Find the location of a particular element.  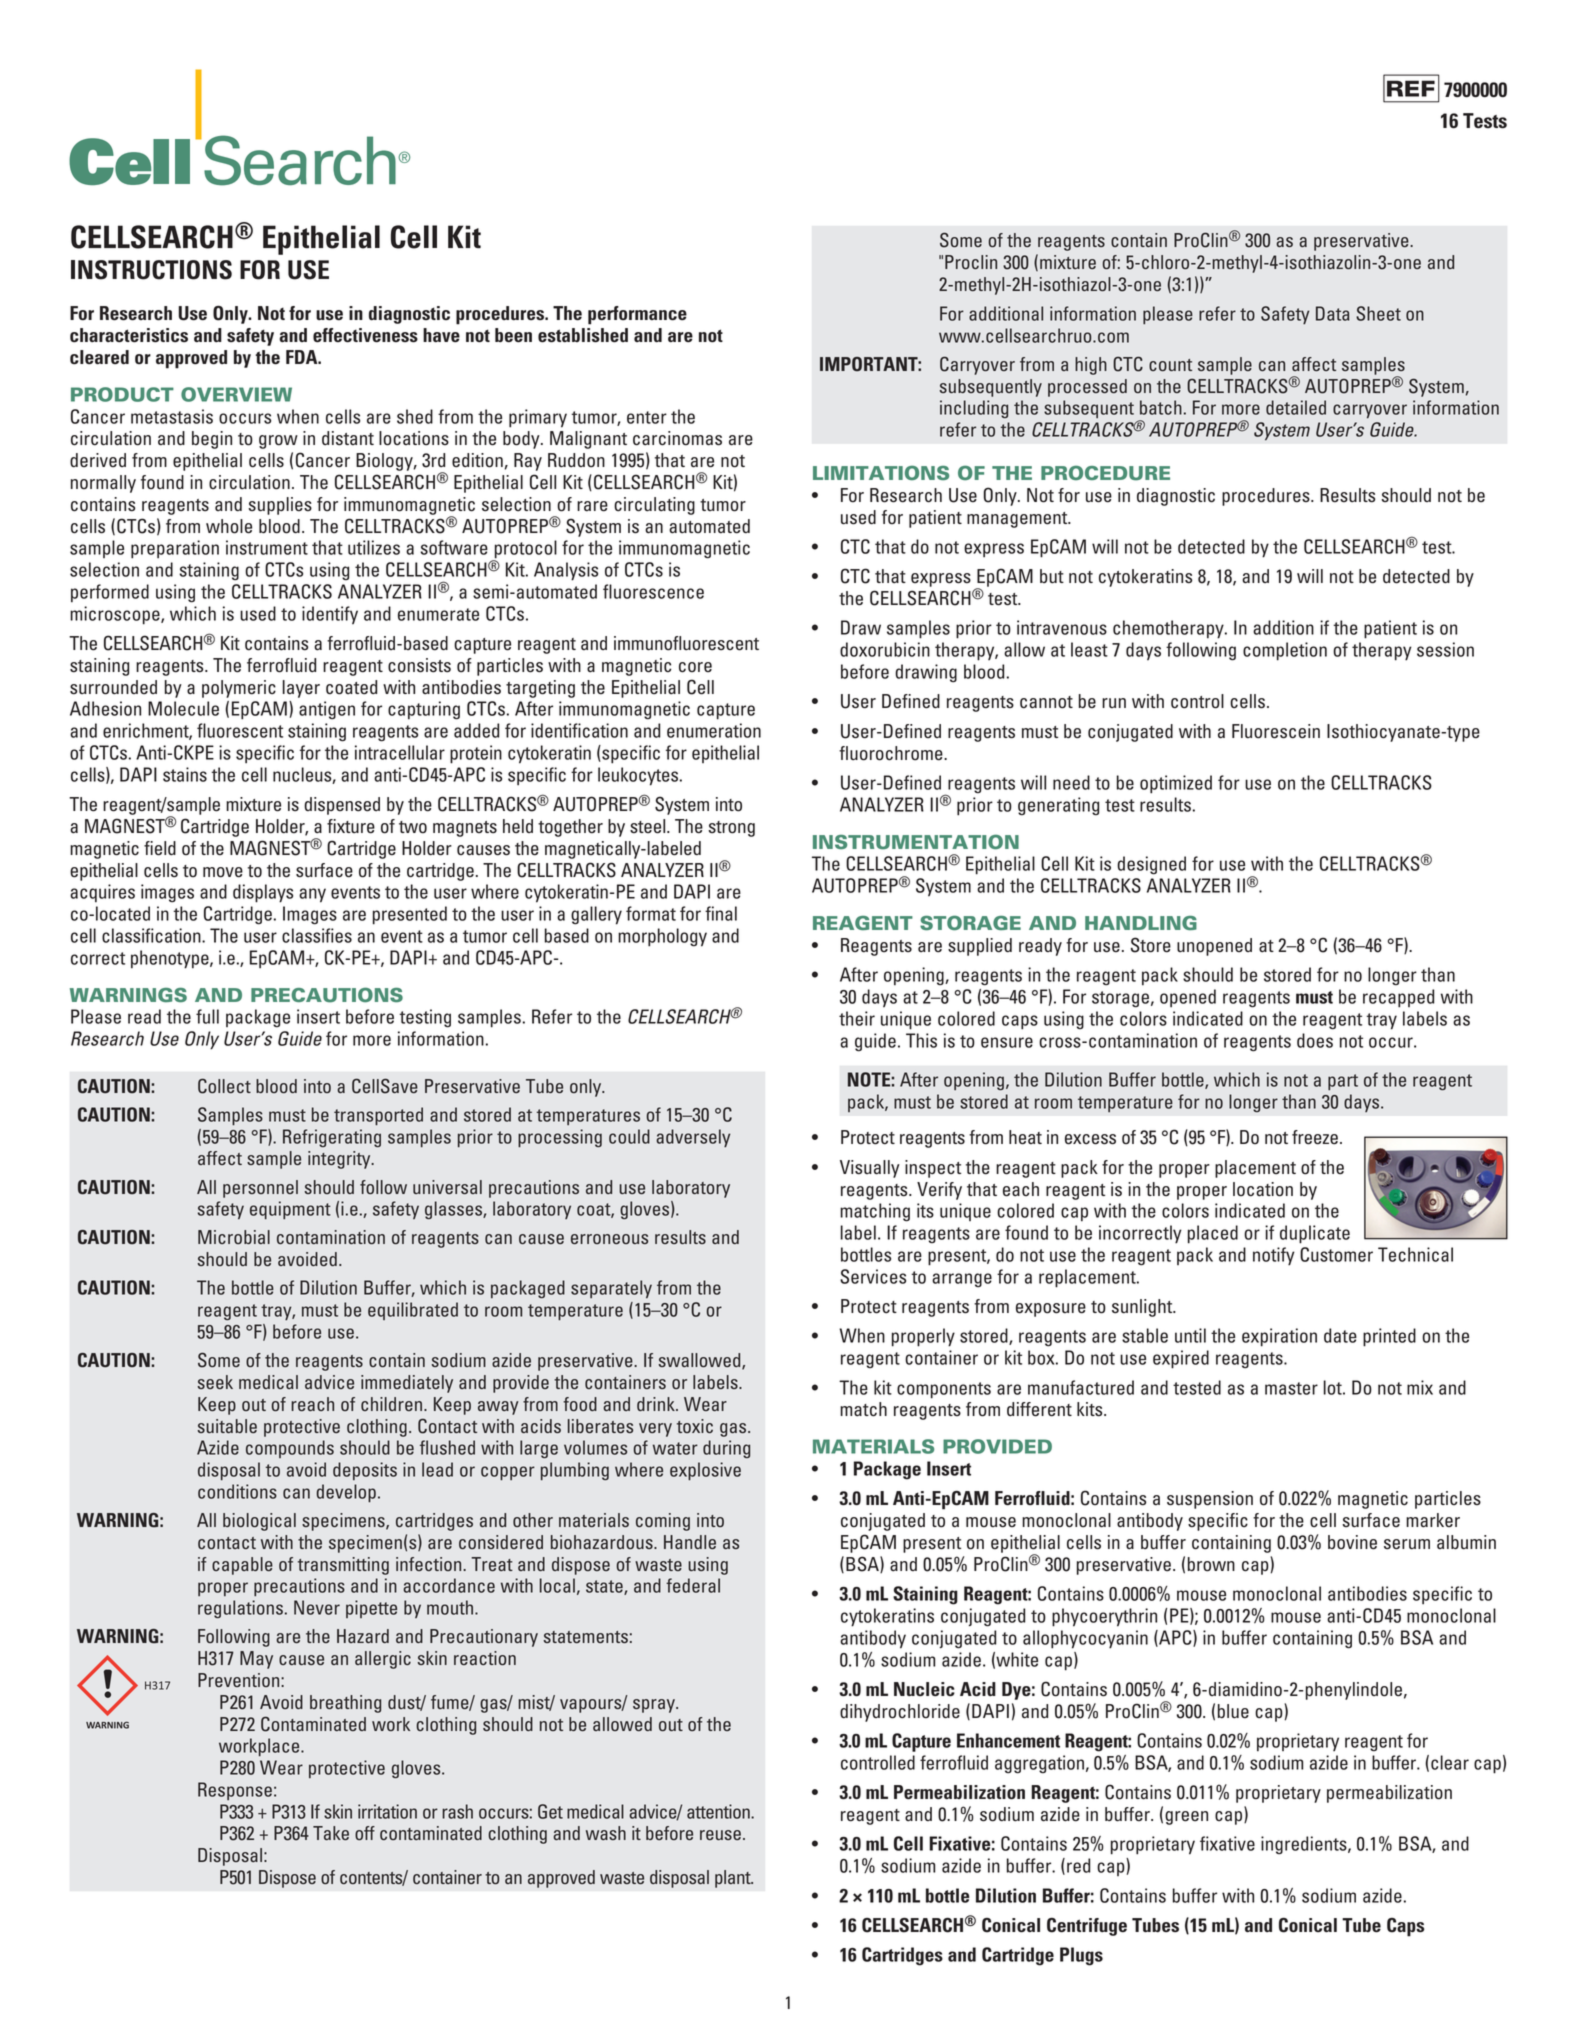

Collect is located at coordinates (224, 1086).
